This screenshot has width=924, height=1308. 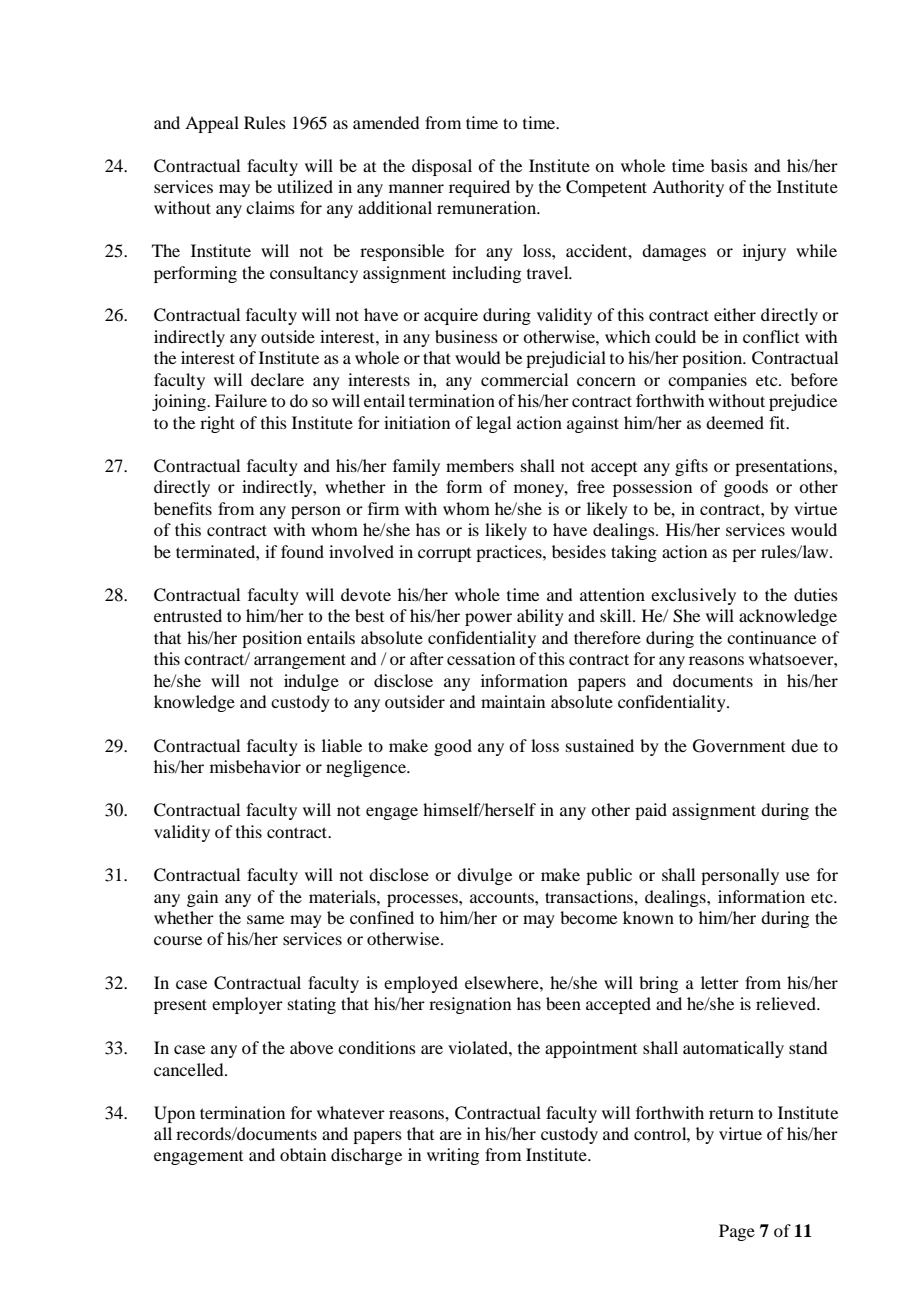 What do you see at coordinates (513, 701) in the screenshot?
I see `maintain` at bounding box center [513, 701].
